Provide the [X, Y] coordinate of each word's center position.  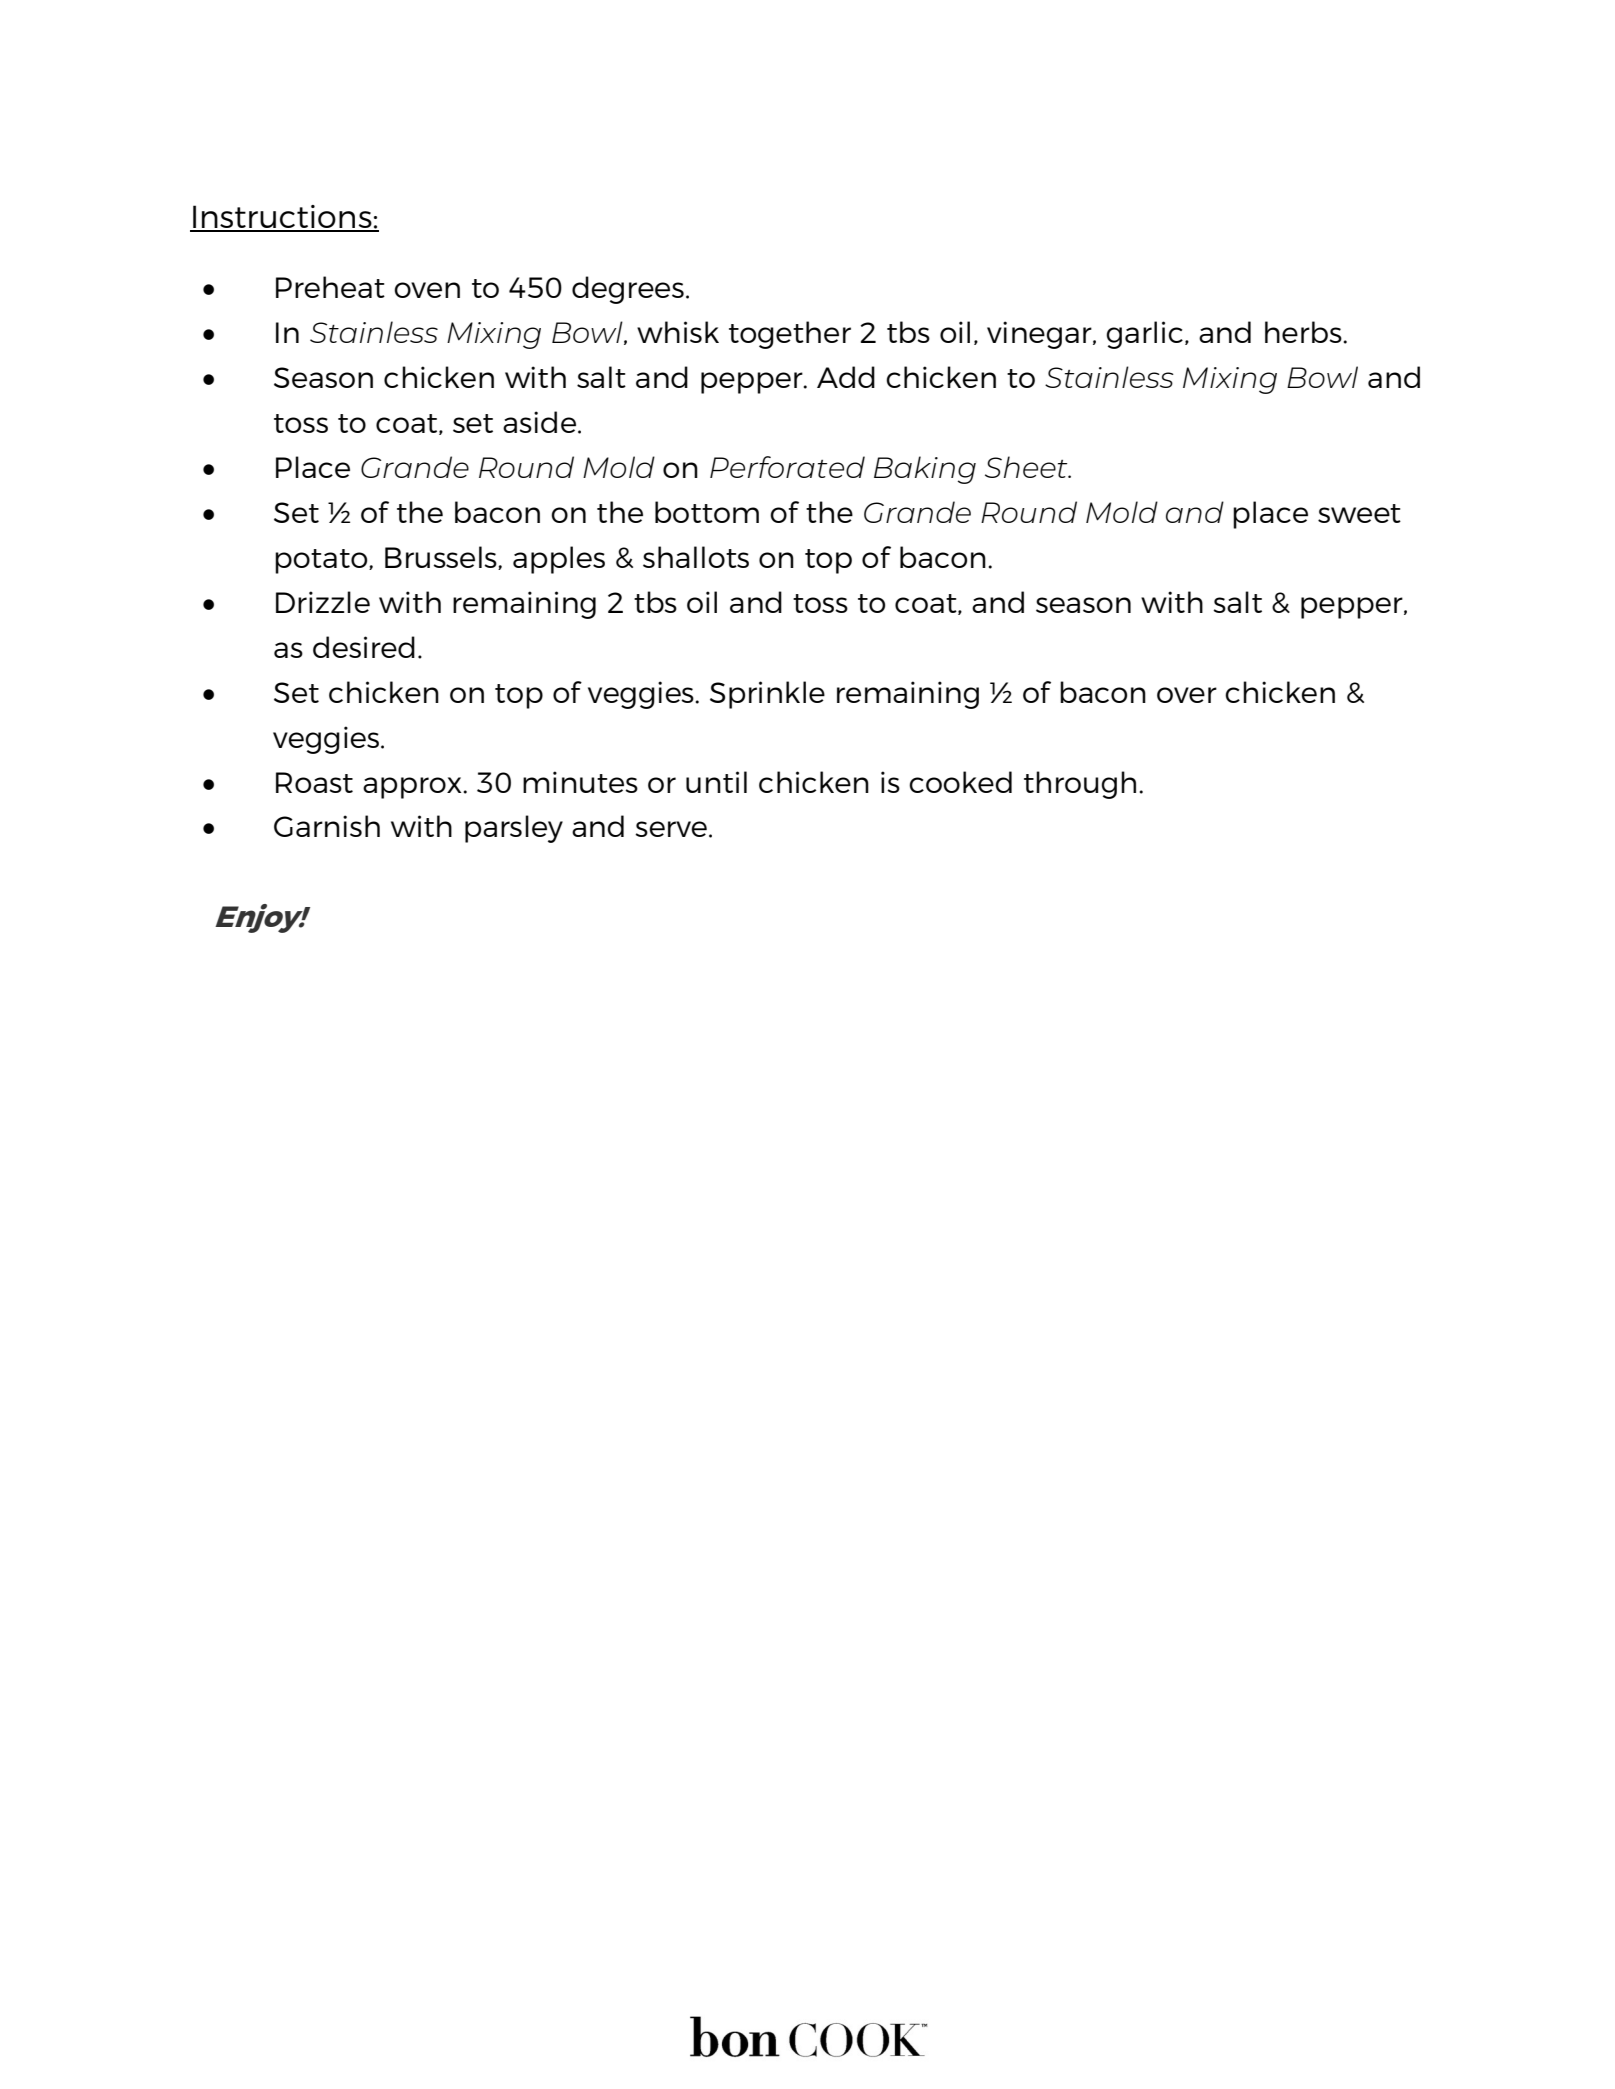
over [1187, 695]
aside [541, 422]
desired [364, 647]
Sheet [1027, 467]
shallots [696, 557]
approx [413, 788]
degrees [628, 290]
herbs [1304, 332]
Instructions [282, 218]
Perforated [787, 467]
